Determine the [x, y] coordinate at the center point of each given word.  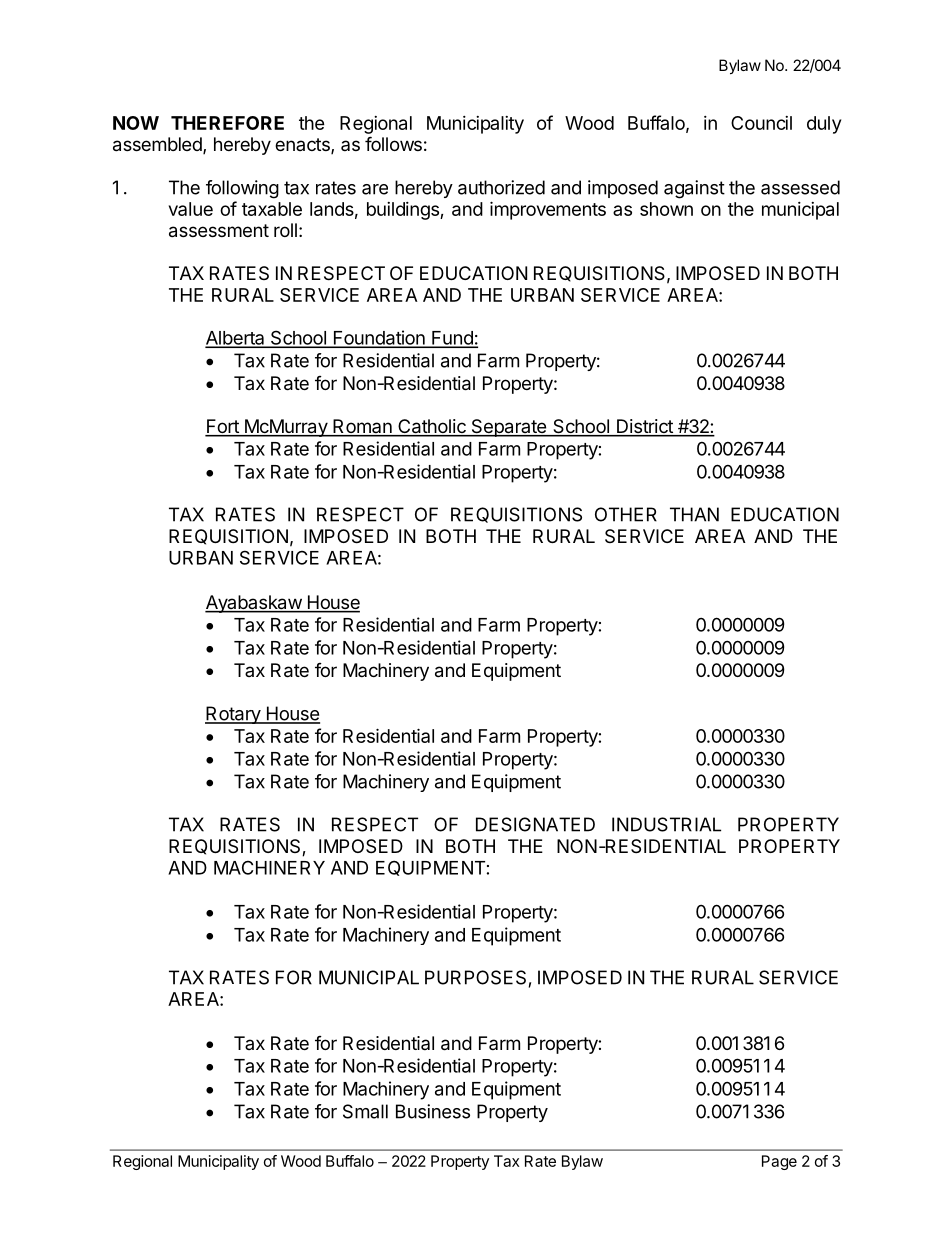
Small [365, 1111]
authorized [501, 187]
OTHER [626, 514]
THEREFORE [227, 123]
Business [433, 1111]
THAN [694, 514]
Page [779, 1162]
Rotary [233, 715]
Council [761, 123]
